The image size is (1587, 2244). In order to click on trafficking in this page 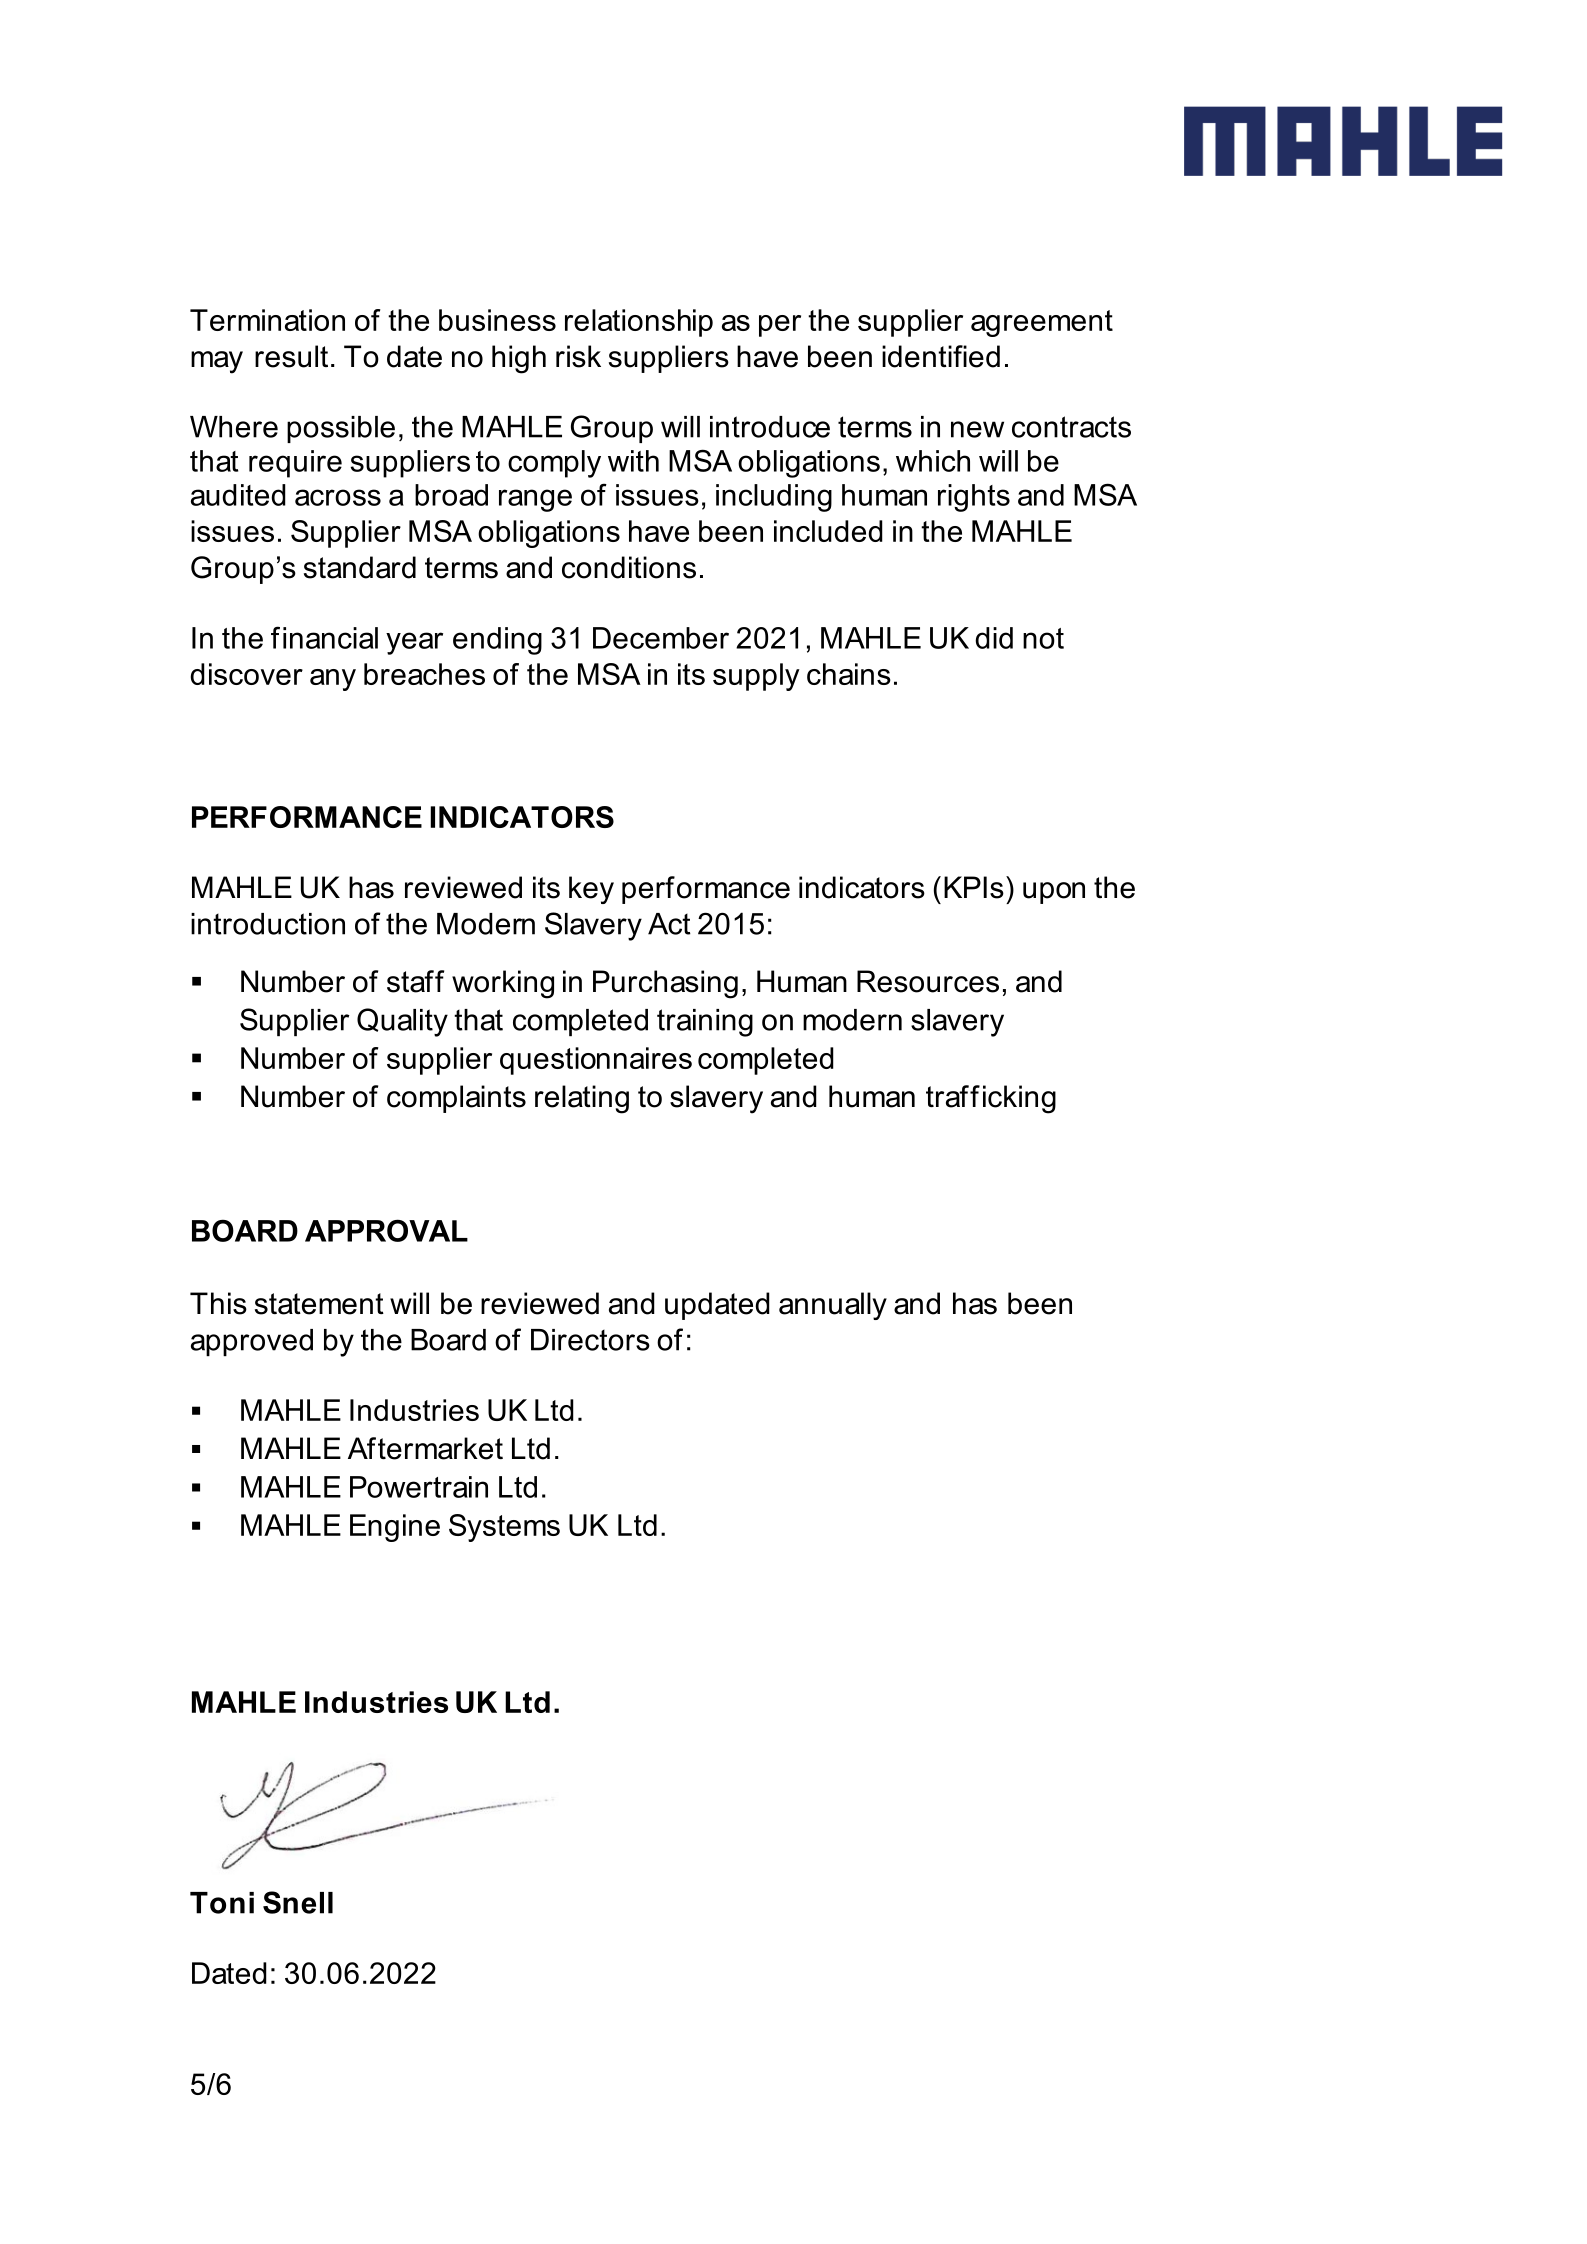, I will do `click(991, 1099)`.
